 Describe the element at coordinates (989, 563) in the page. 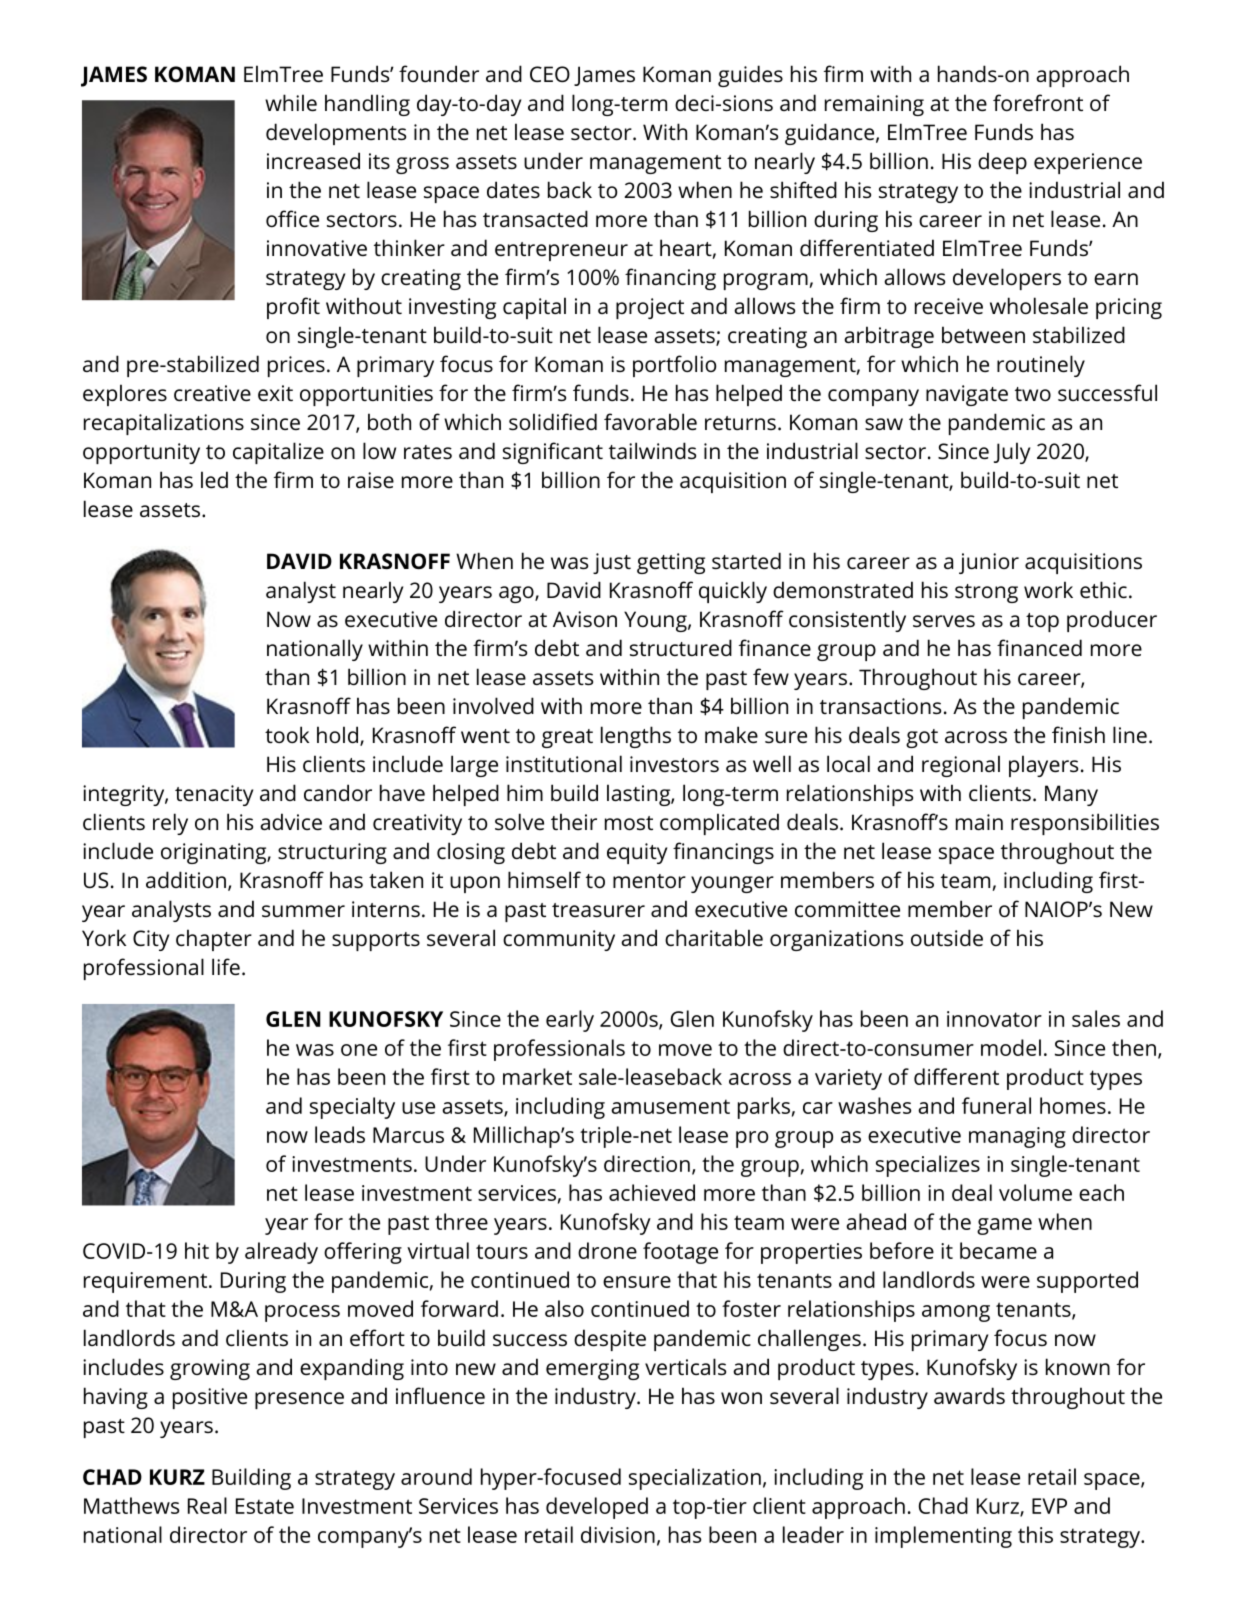

I see `junior` at that location.
